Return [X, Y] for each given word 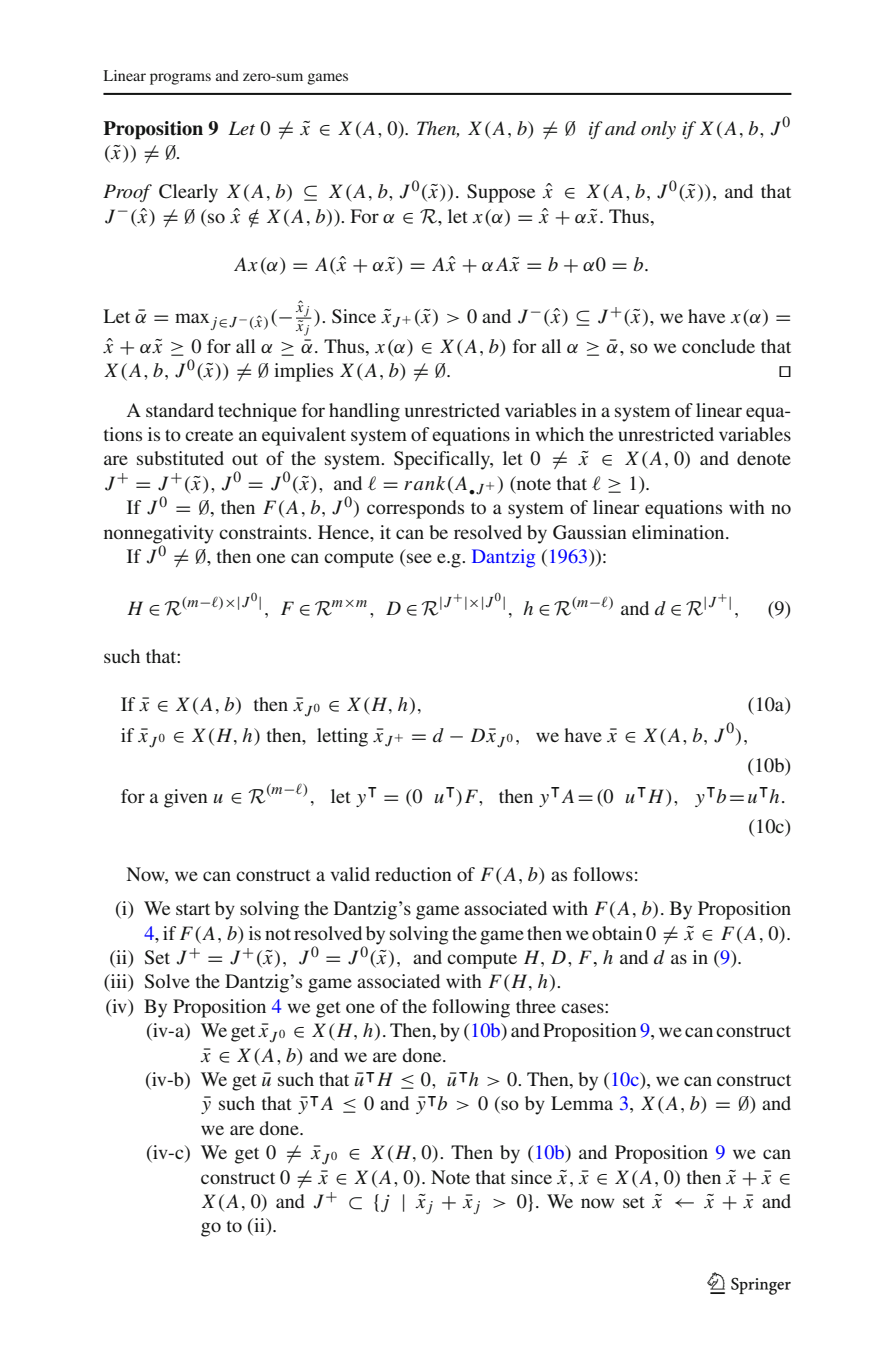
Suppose [501, 193]
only [658, 130]
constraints [264, 532]
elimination [679, 532]
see [419, 558]
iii [118, 982]
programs [180, 79]
